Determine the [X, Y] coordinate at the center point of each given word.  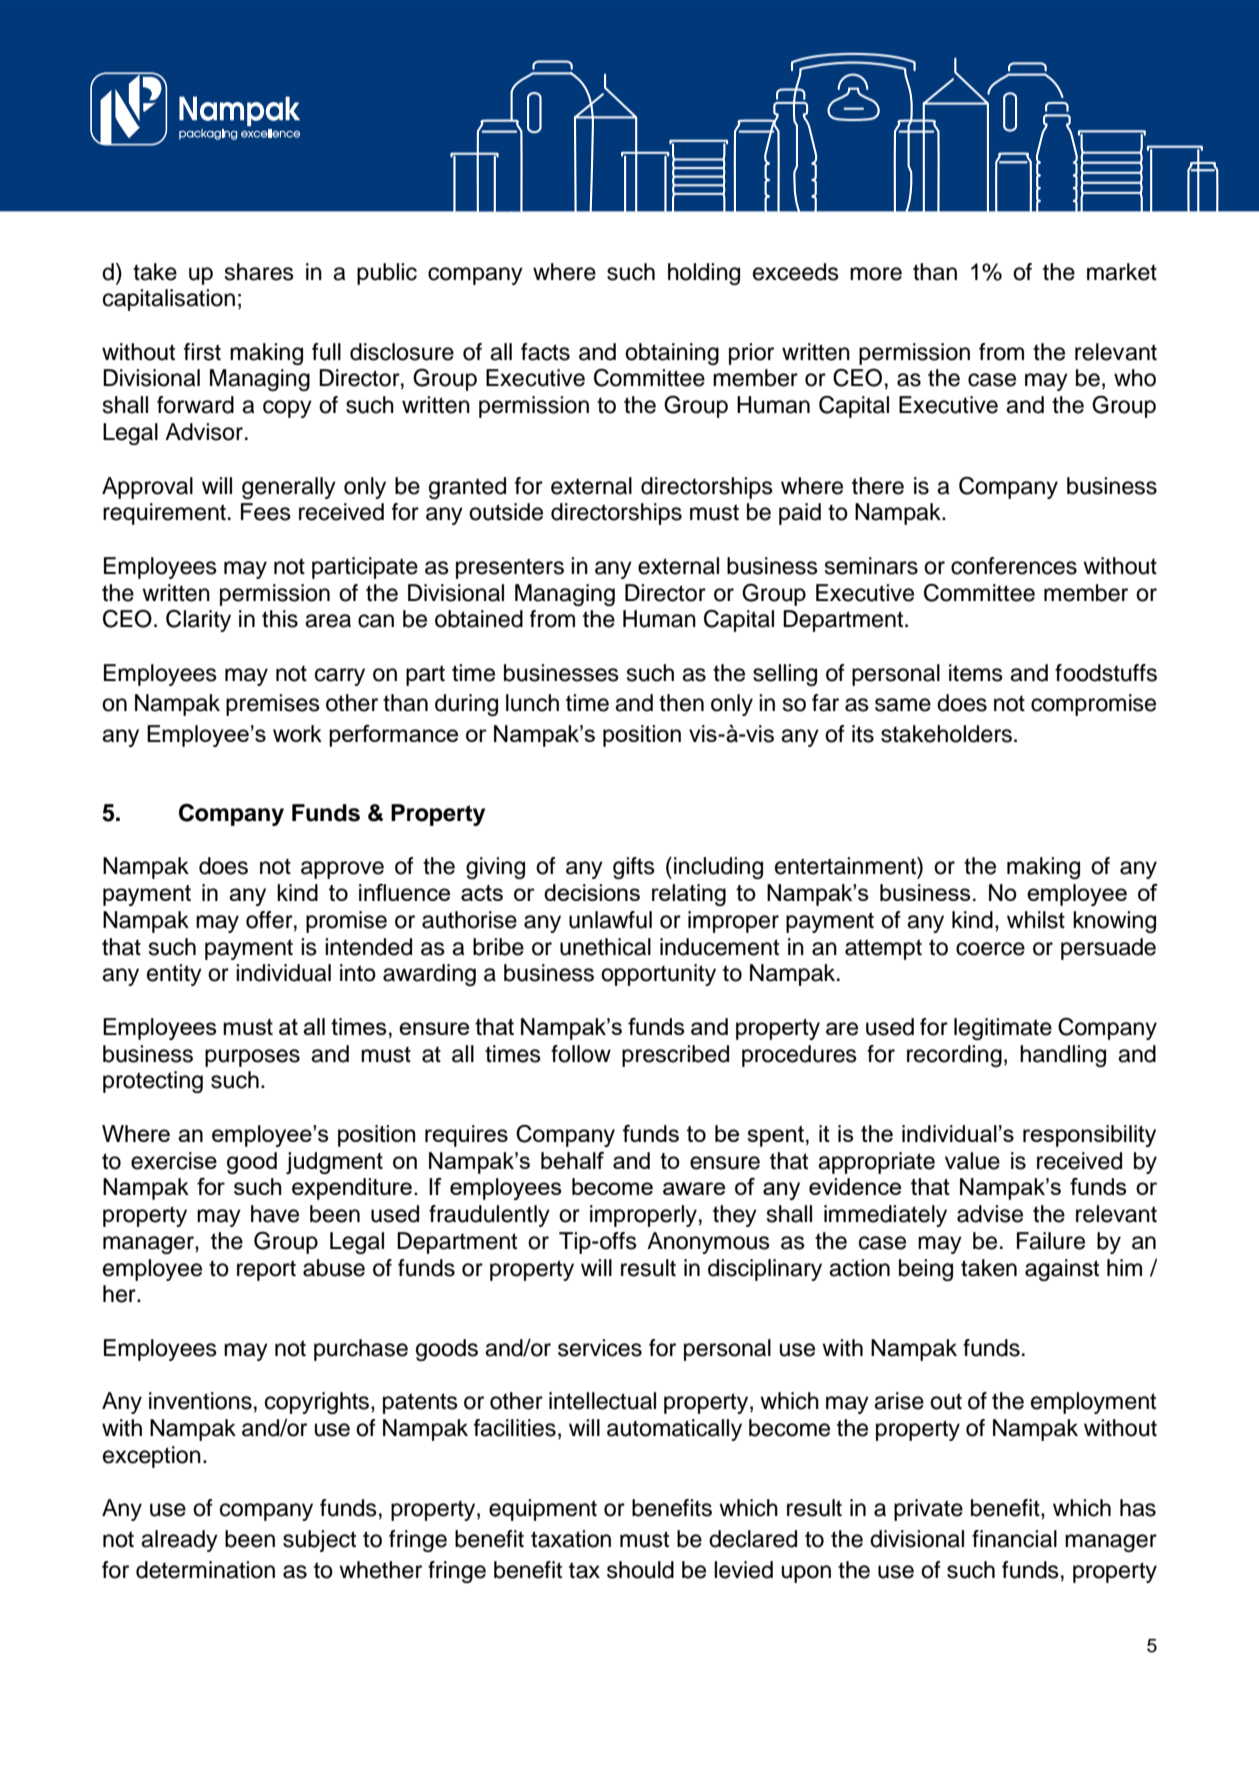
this [280, 619]
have [275, 1214]
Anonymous [708, 1243]
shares [259, 272]
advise [990, 1214]
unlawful [610, 920]
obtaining [672, 354]
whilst [1036, 920]
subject [319, 1541]
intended [368, 947]
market [1122, 272]
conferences [1014, 566]
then [681, 703]
